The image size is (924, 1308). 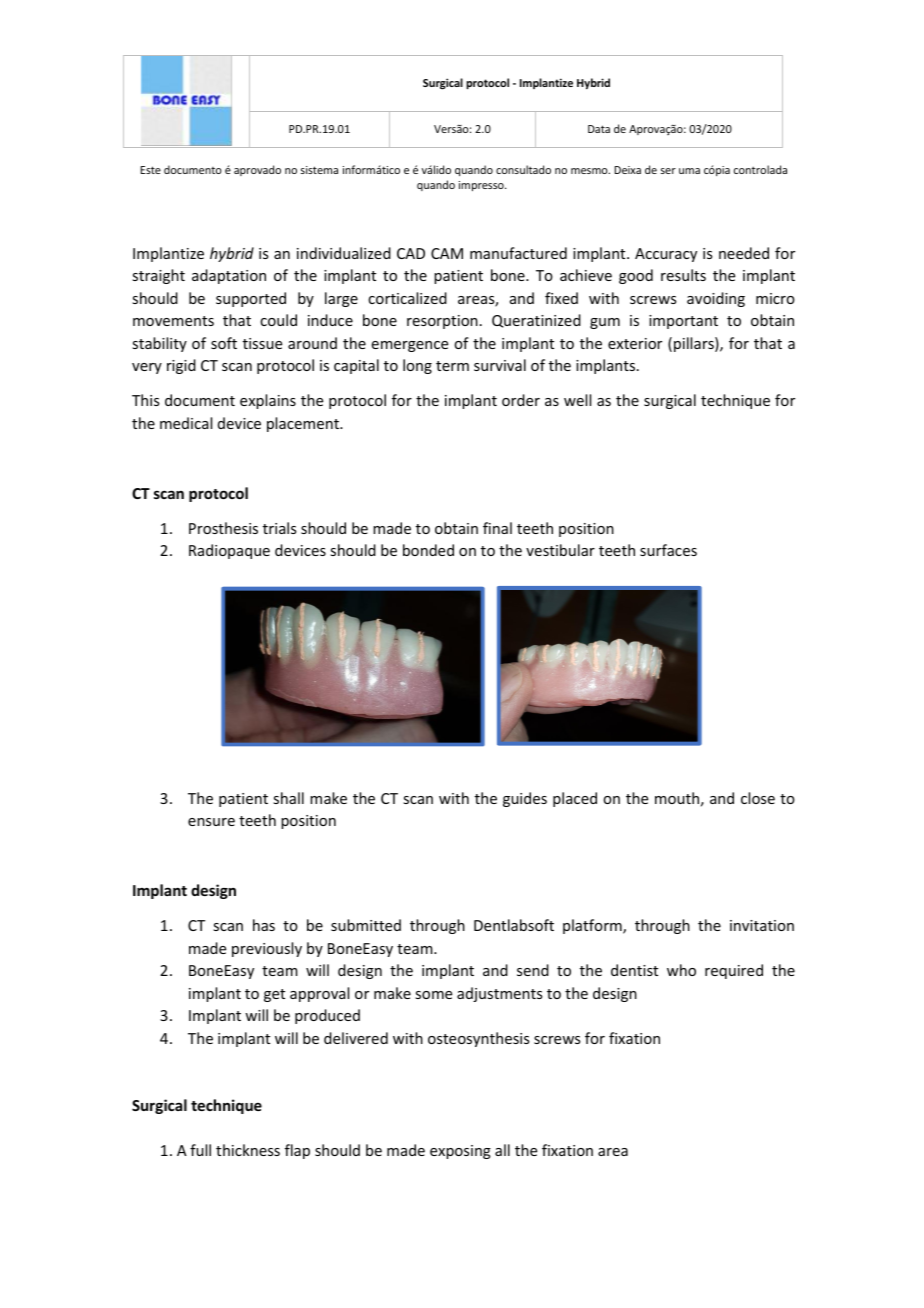 I want to click on Este, so click(x=150, y=170).
